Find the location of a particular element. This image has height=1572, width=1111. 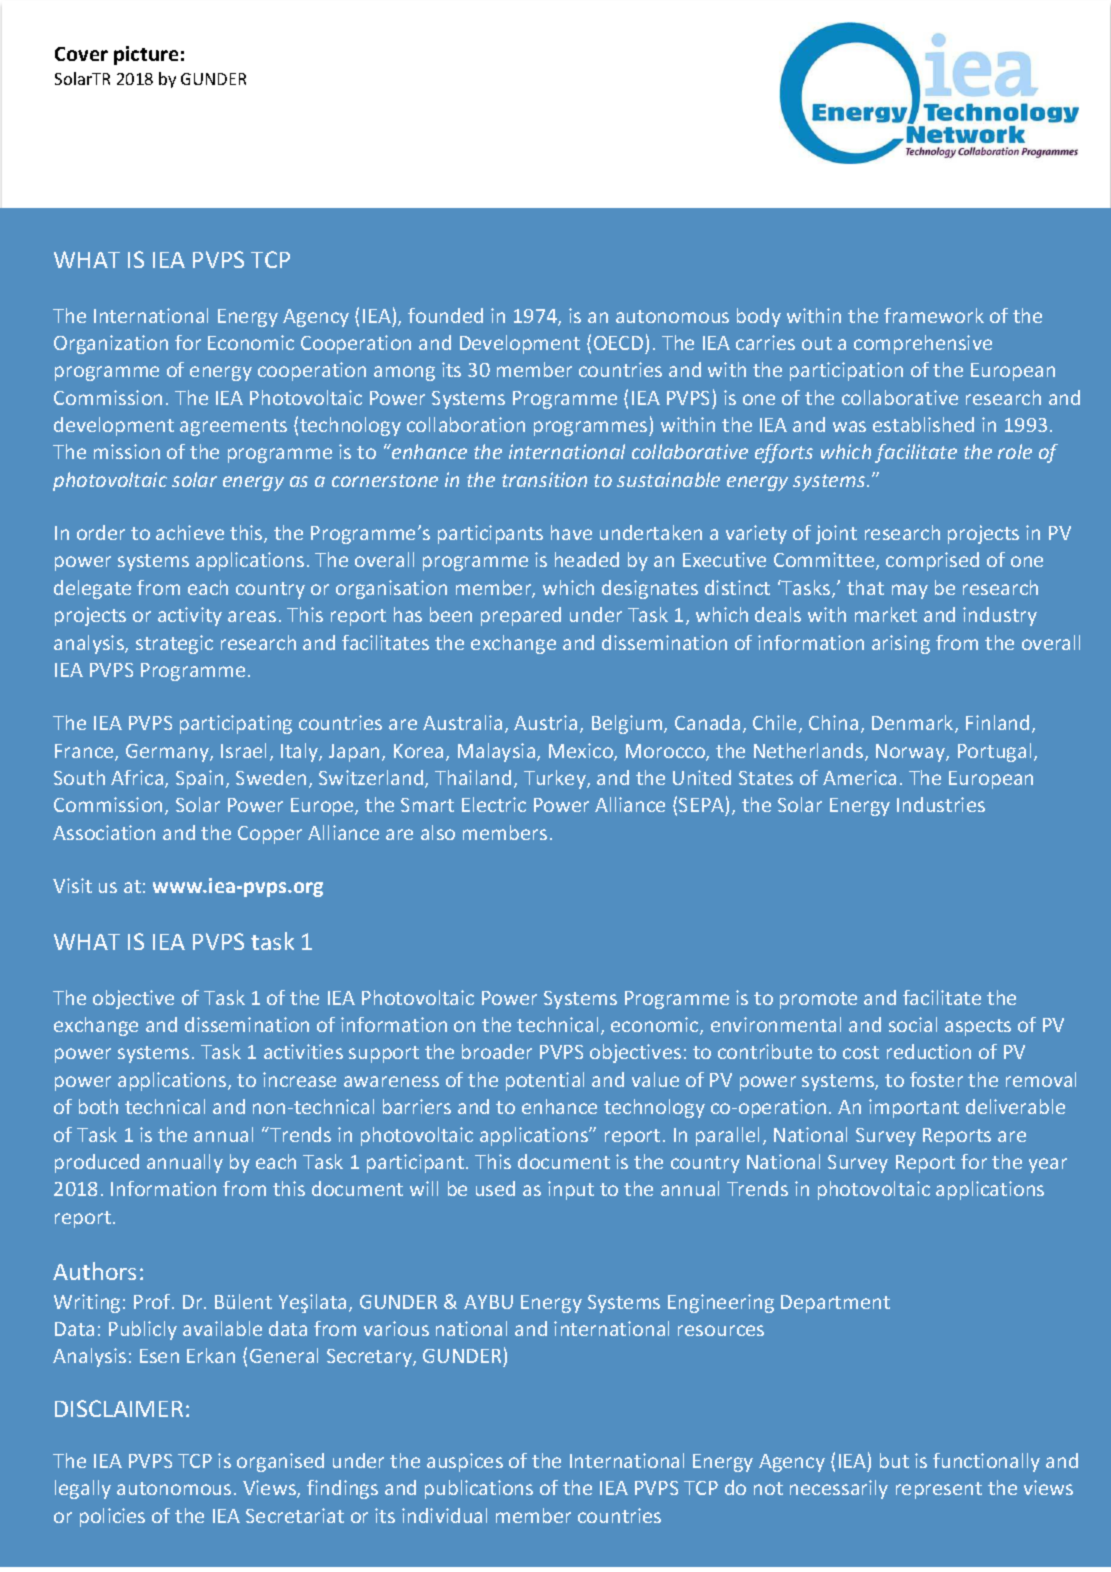

social is located at coordinates (913, 1024).
